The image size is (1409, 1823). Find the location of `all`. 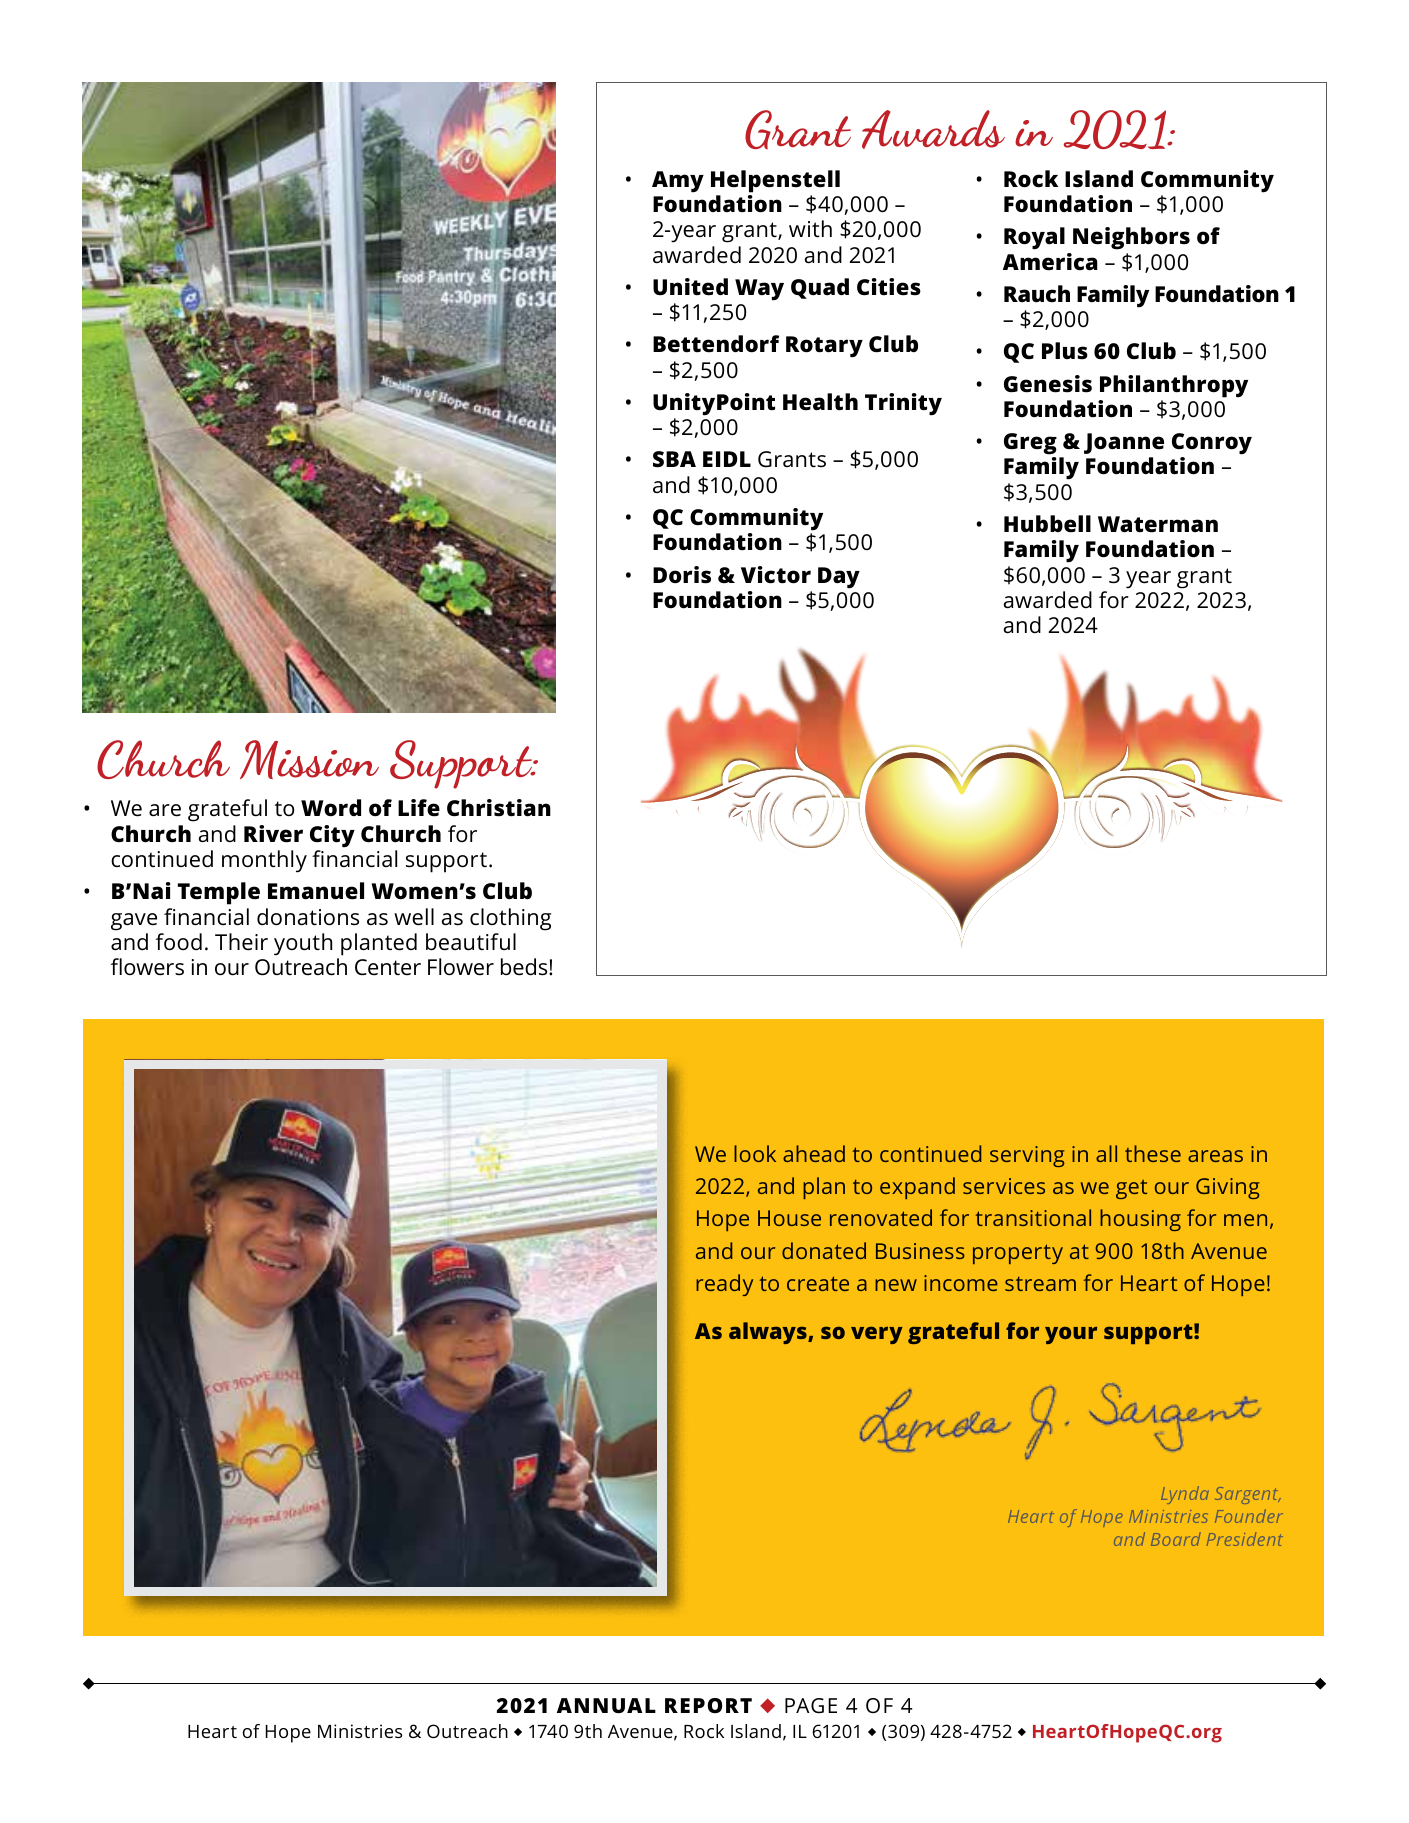

all is located at coordinates (1106, 1153).
